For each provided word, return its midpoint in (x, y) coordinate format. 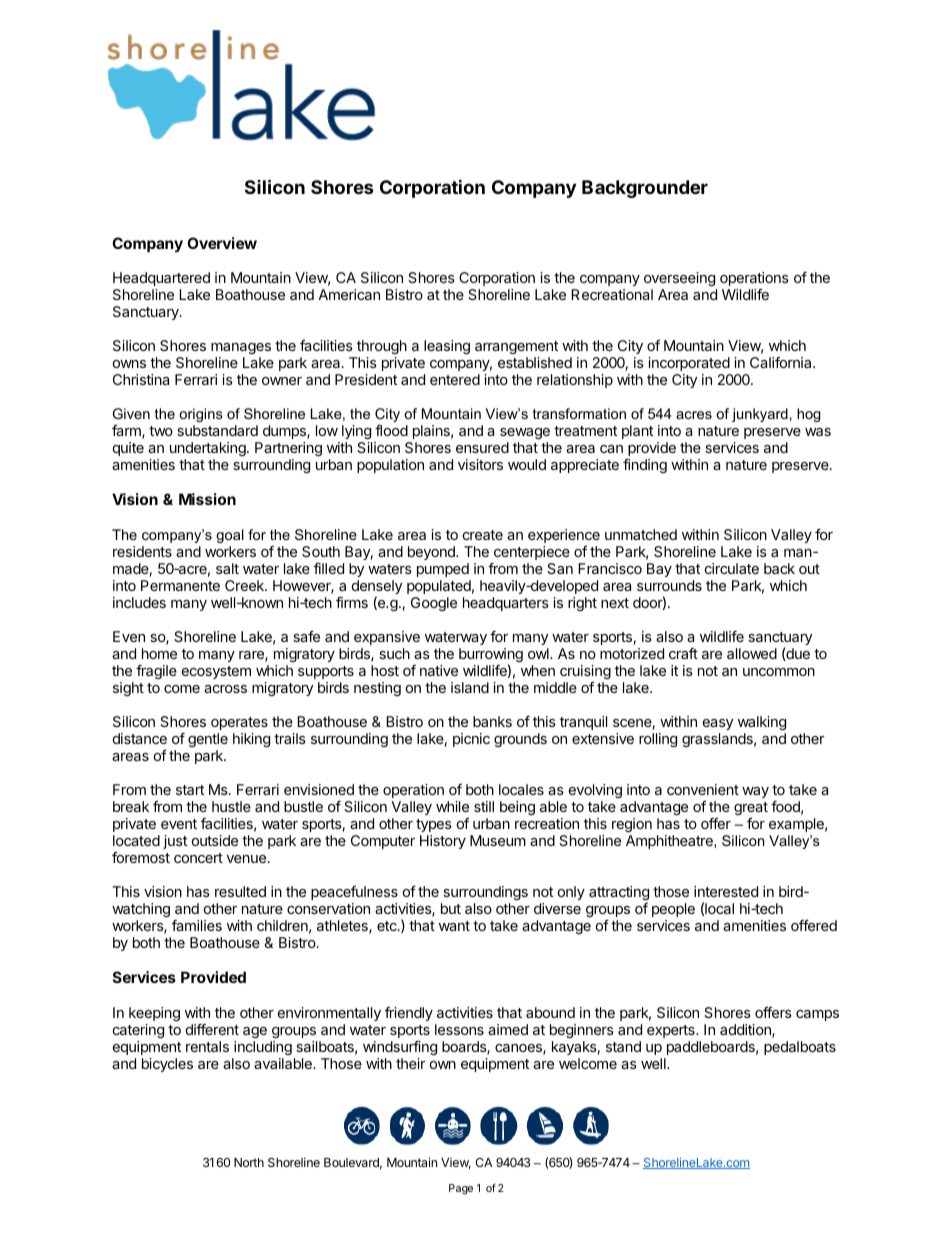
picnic (471, 740)
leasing (447, 347)
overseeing (679, 279)
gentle (208, 740)
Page (461, 1189)
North (249, 1162)
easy (718, 724)
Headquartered (161, 279)
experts (672, 1031)
